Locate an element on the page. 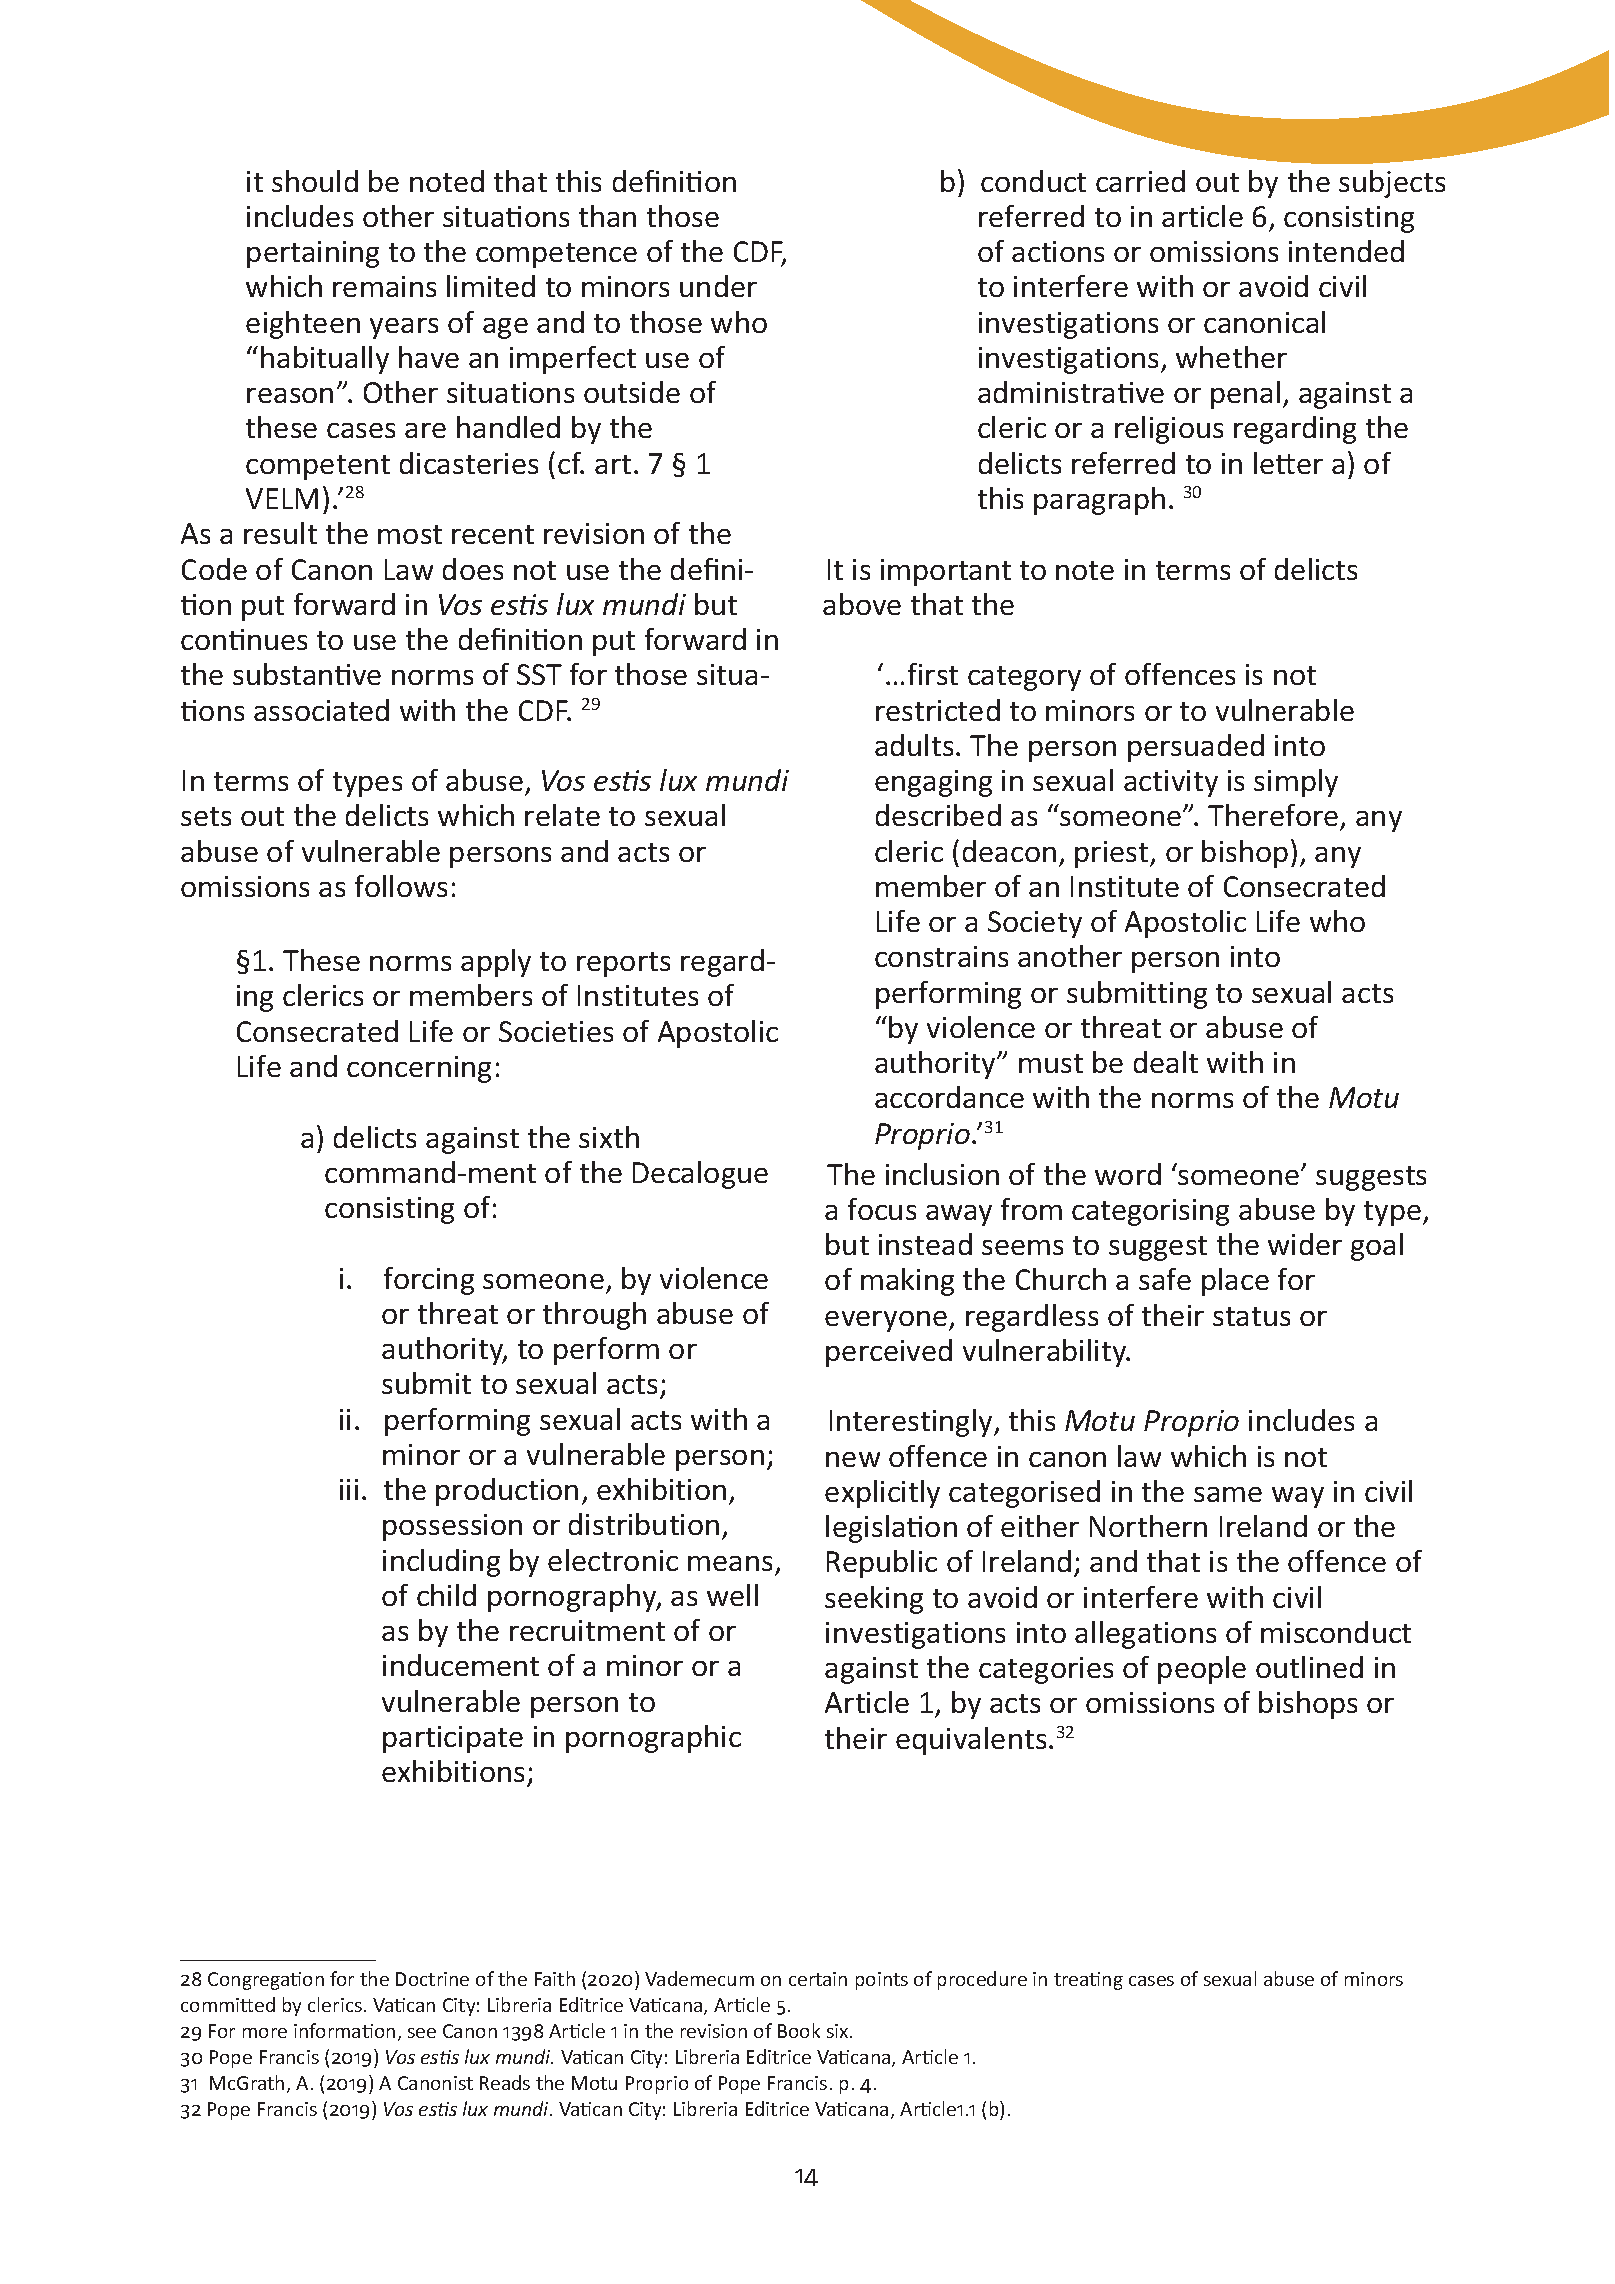 This page has width=1615, height=2284. intended is located at coordinates (1346, 251).
